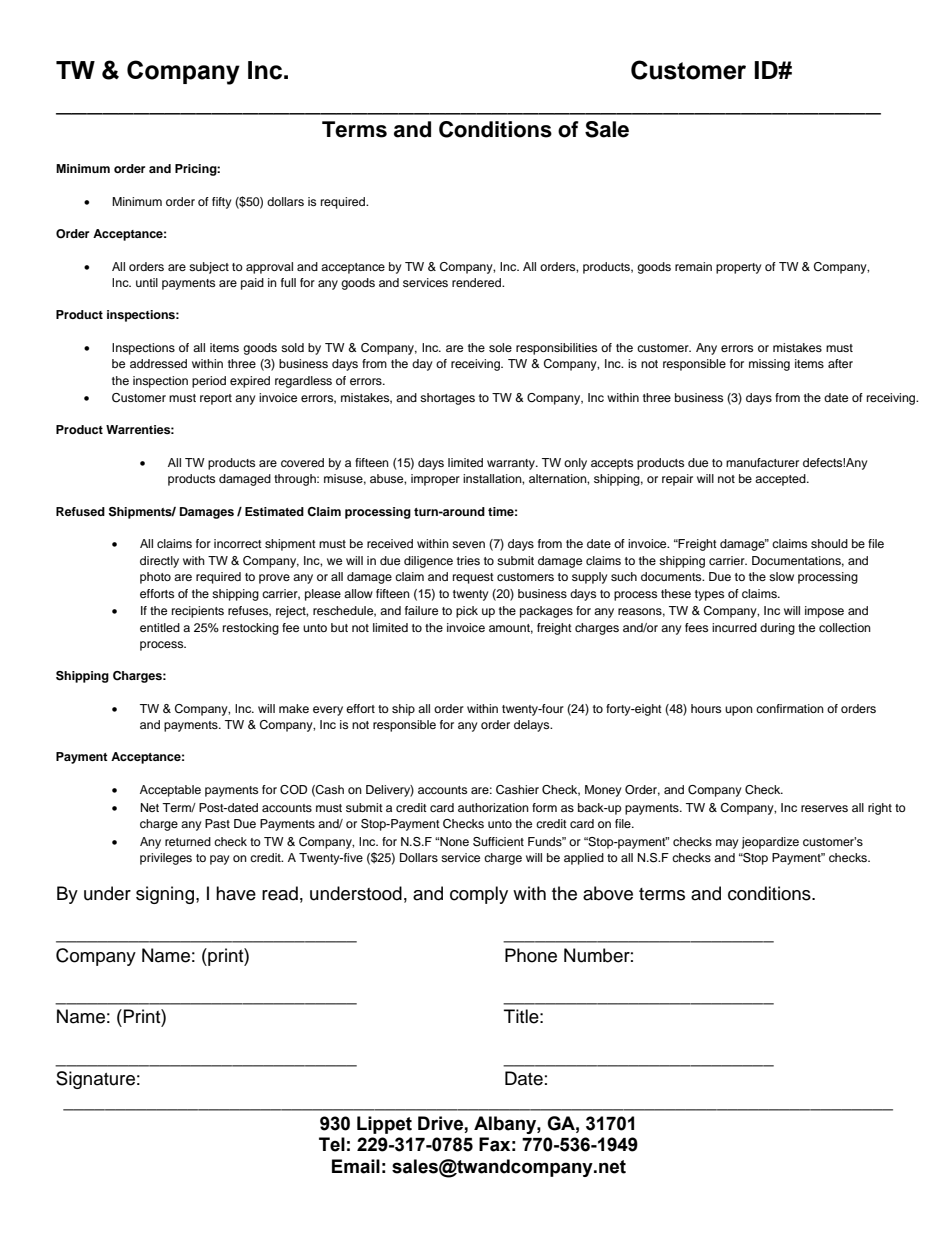 The width and height of the screenshot is (952, 1233). Describe the element at coordinates (216, 399) in the screenshot. I see `report` at that location.
